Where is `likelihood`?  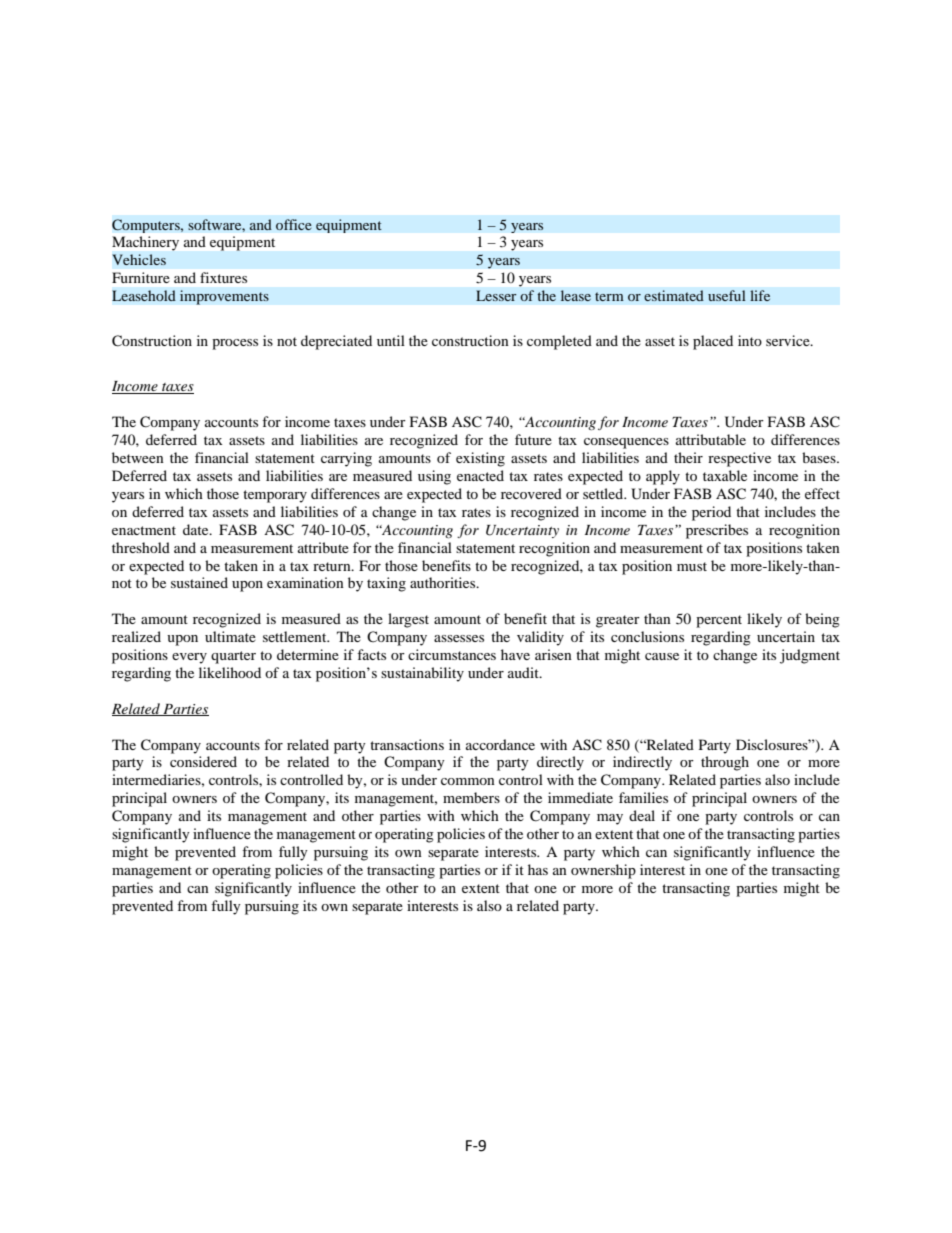 likelihood is located at coordinates (230, 672).
